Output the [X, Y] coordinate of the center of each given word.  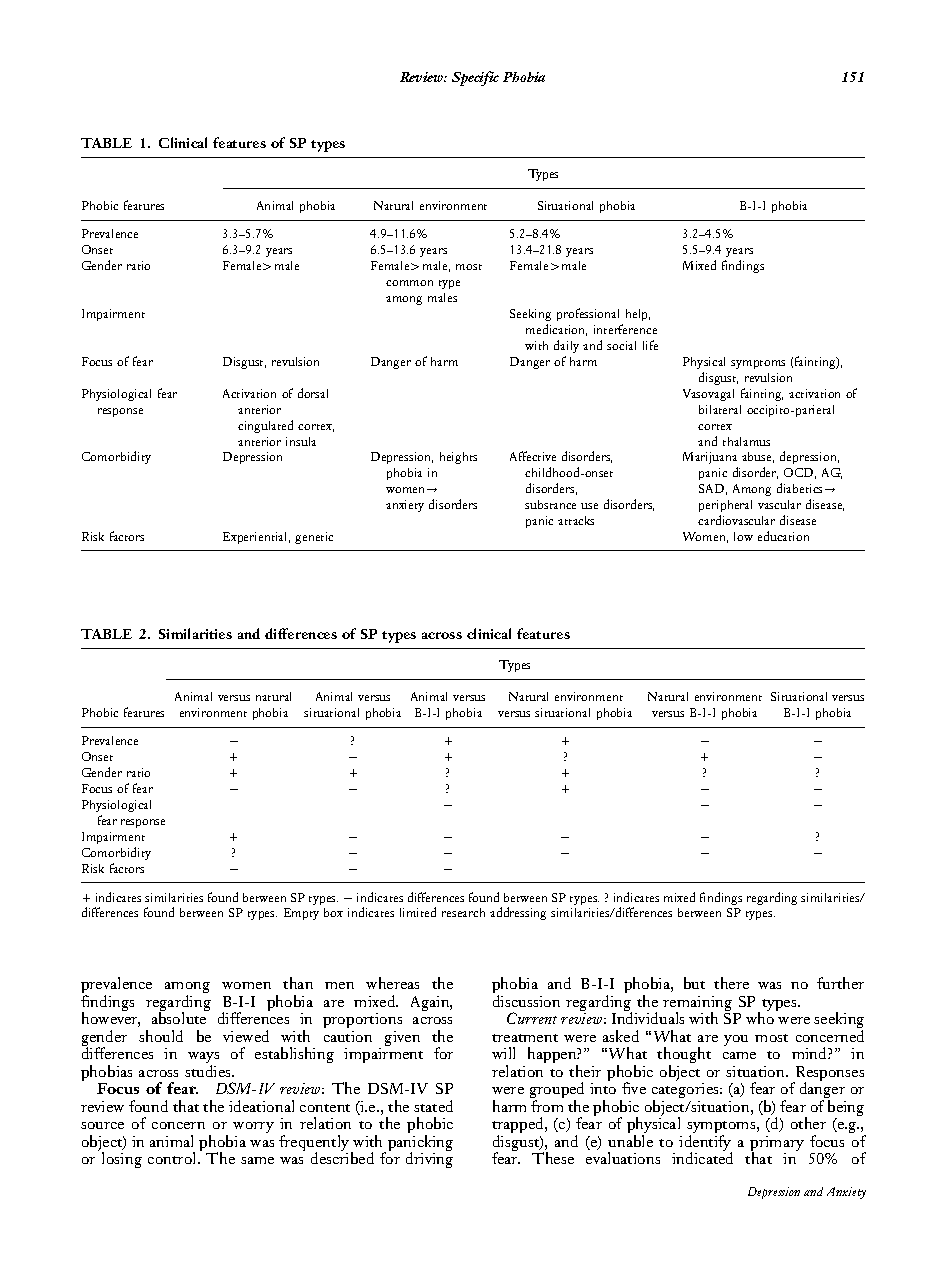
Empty [301, 914]
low [743, 536]
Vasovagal [708, 395]
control [173, 1158]
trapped [519, 1126]
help [638, 315]
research [463, 912]
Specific [475, 78]
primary [777, 1145]
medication [556, 330]
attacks [576, 520]
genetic [314, 538]
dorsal [313, 393]
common [409, 283]
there [731, 983]
